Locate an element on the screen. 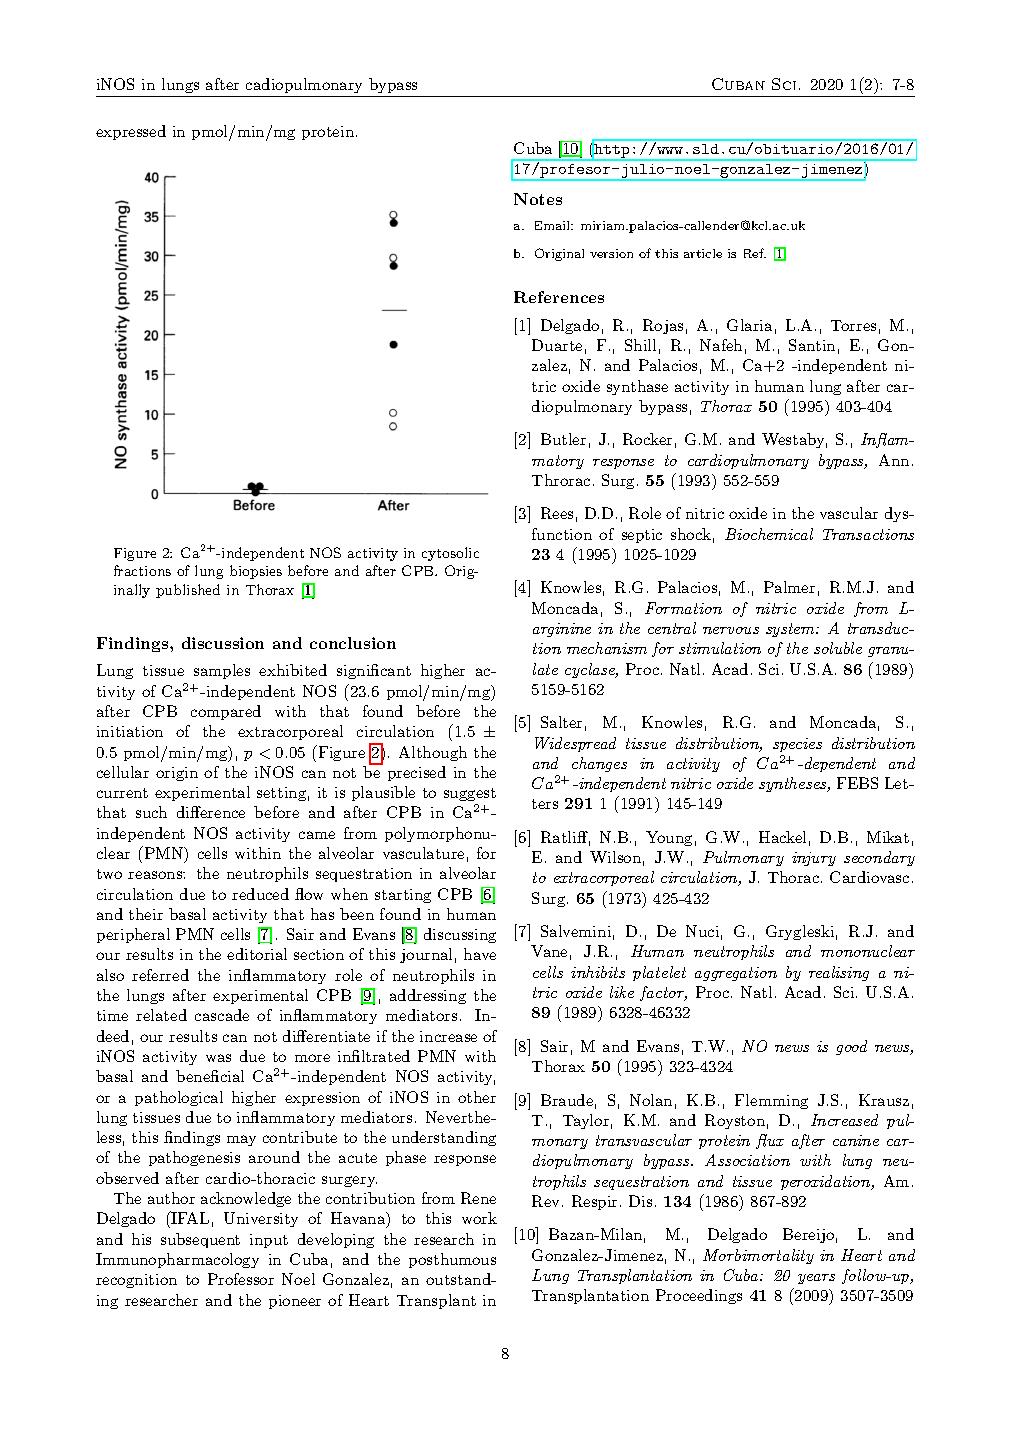  realising is located at coordinates (839, 973).
